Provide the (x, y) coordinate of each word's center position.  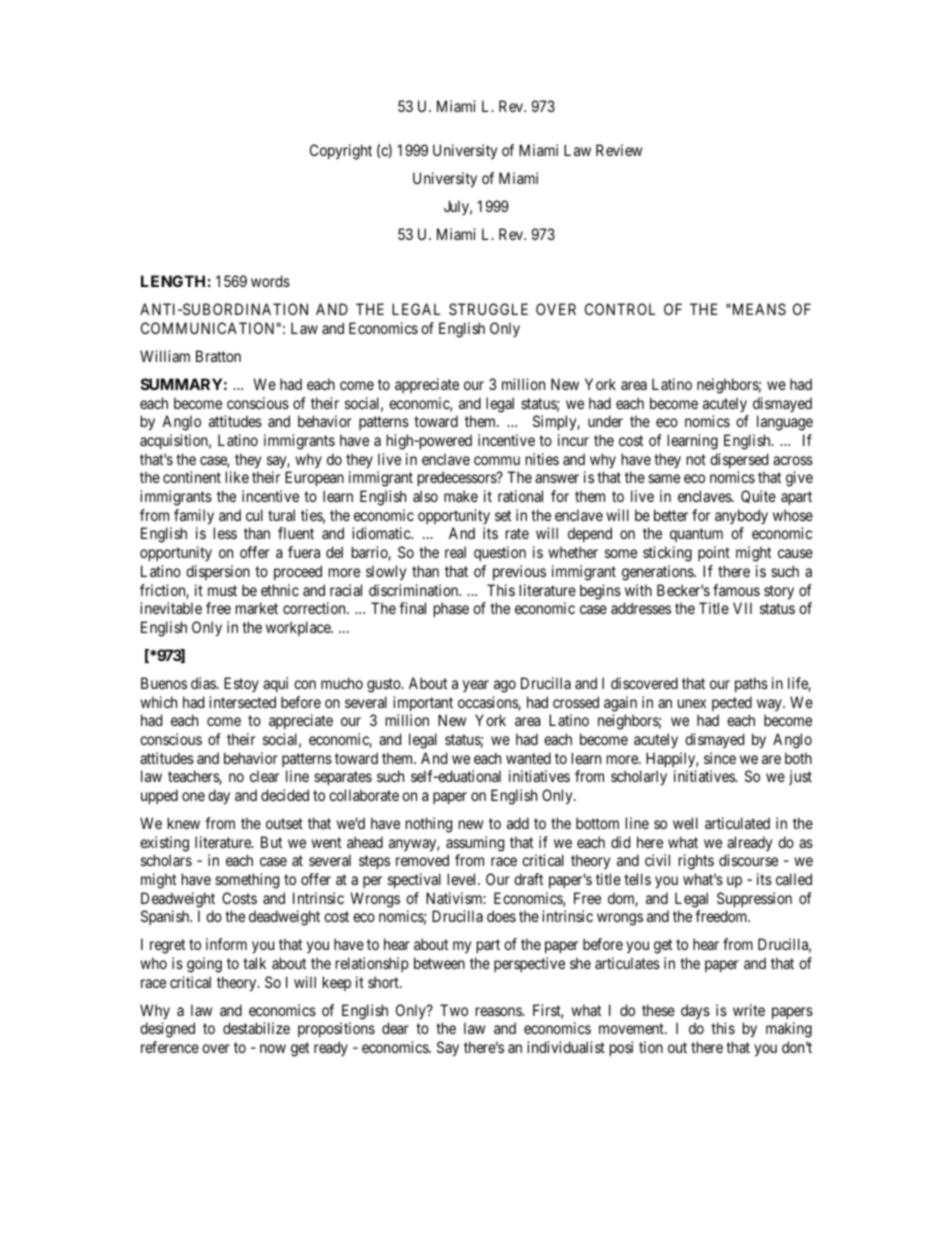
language (785, 423)
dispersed (739, 460)
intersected (242, 702)
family (194, 517)
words (270, 281)
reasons (499, 1011)
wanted (528, 758)
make (461, 496)
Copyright (341, 152)
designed (167, 1030)
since (720, 758)
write (749, 1010)
